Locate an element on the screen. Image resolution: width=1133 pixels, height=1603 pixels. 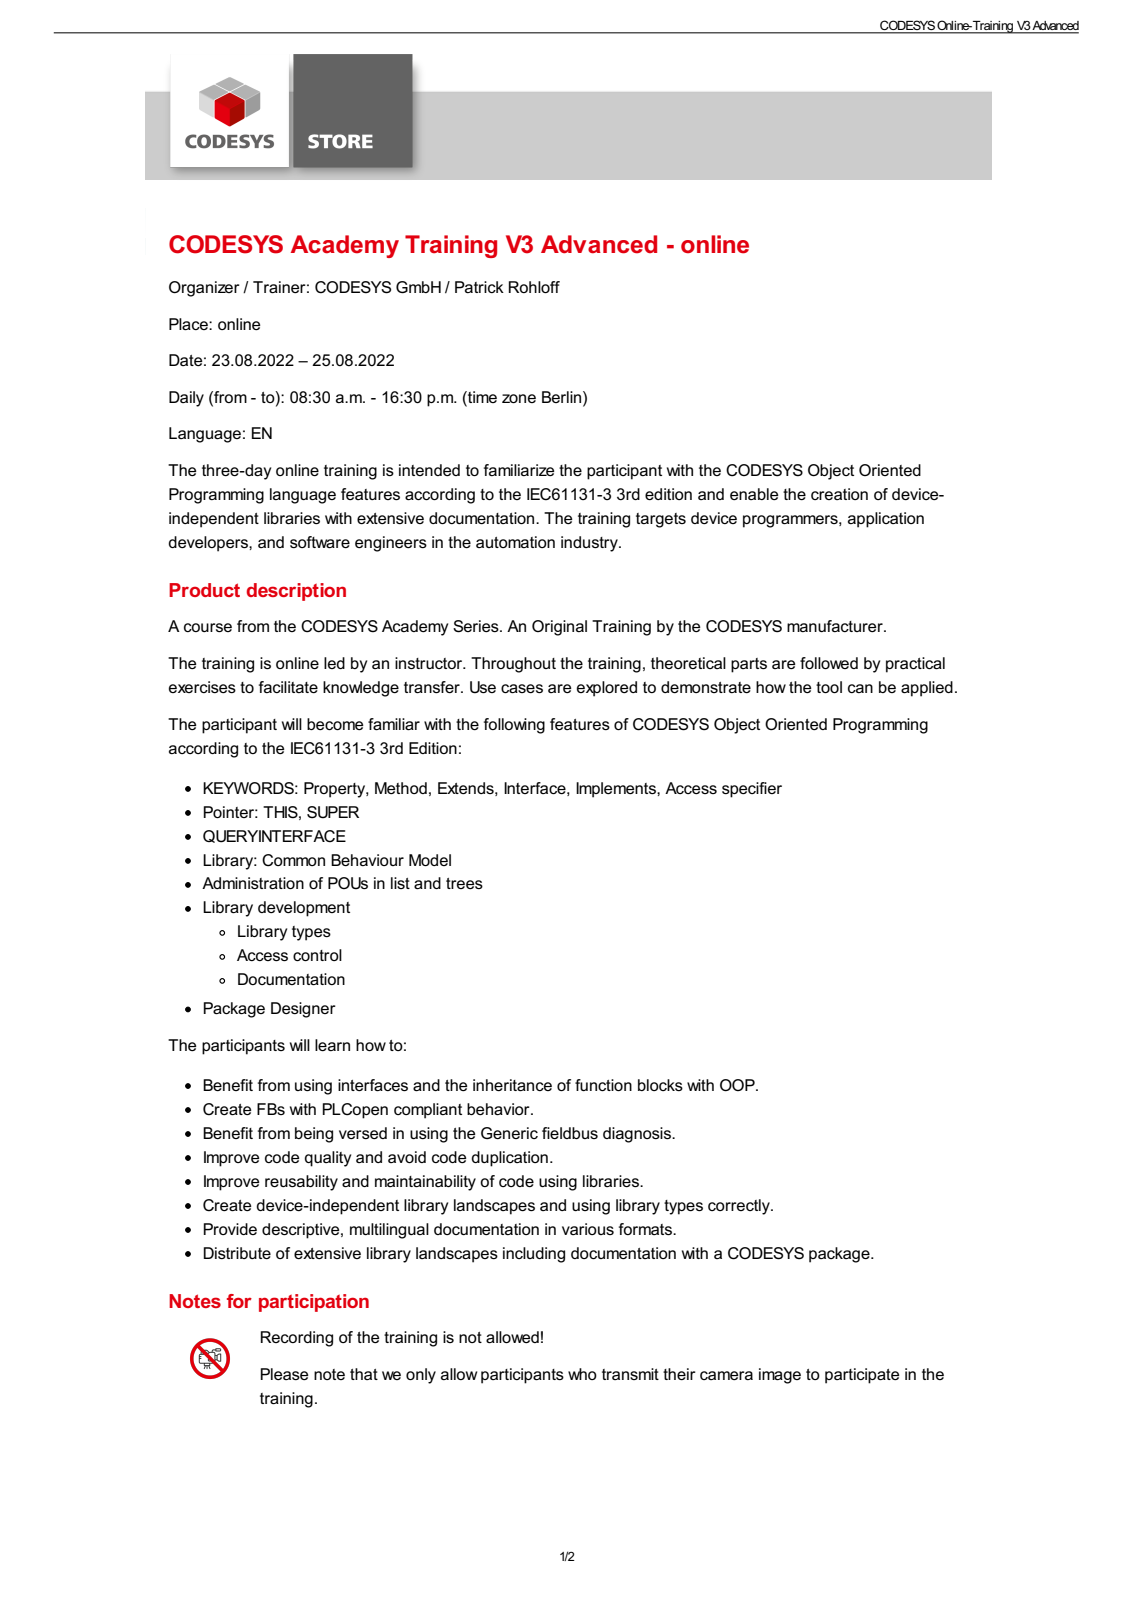
Recording is located at coordinates (297, 1339).
